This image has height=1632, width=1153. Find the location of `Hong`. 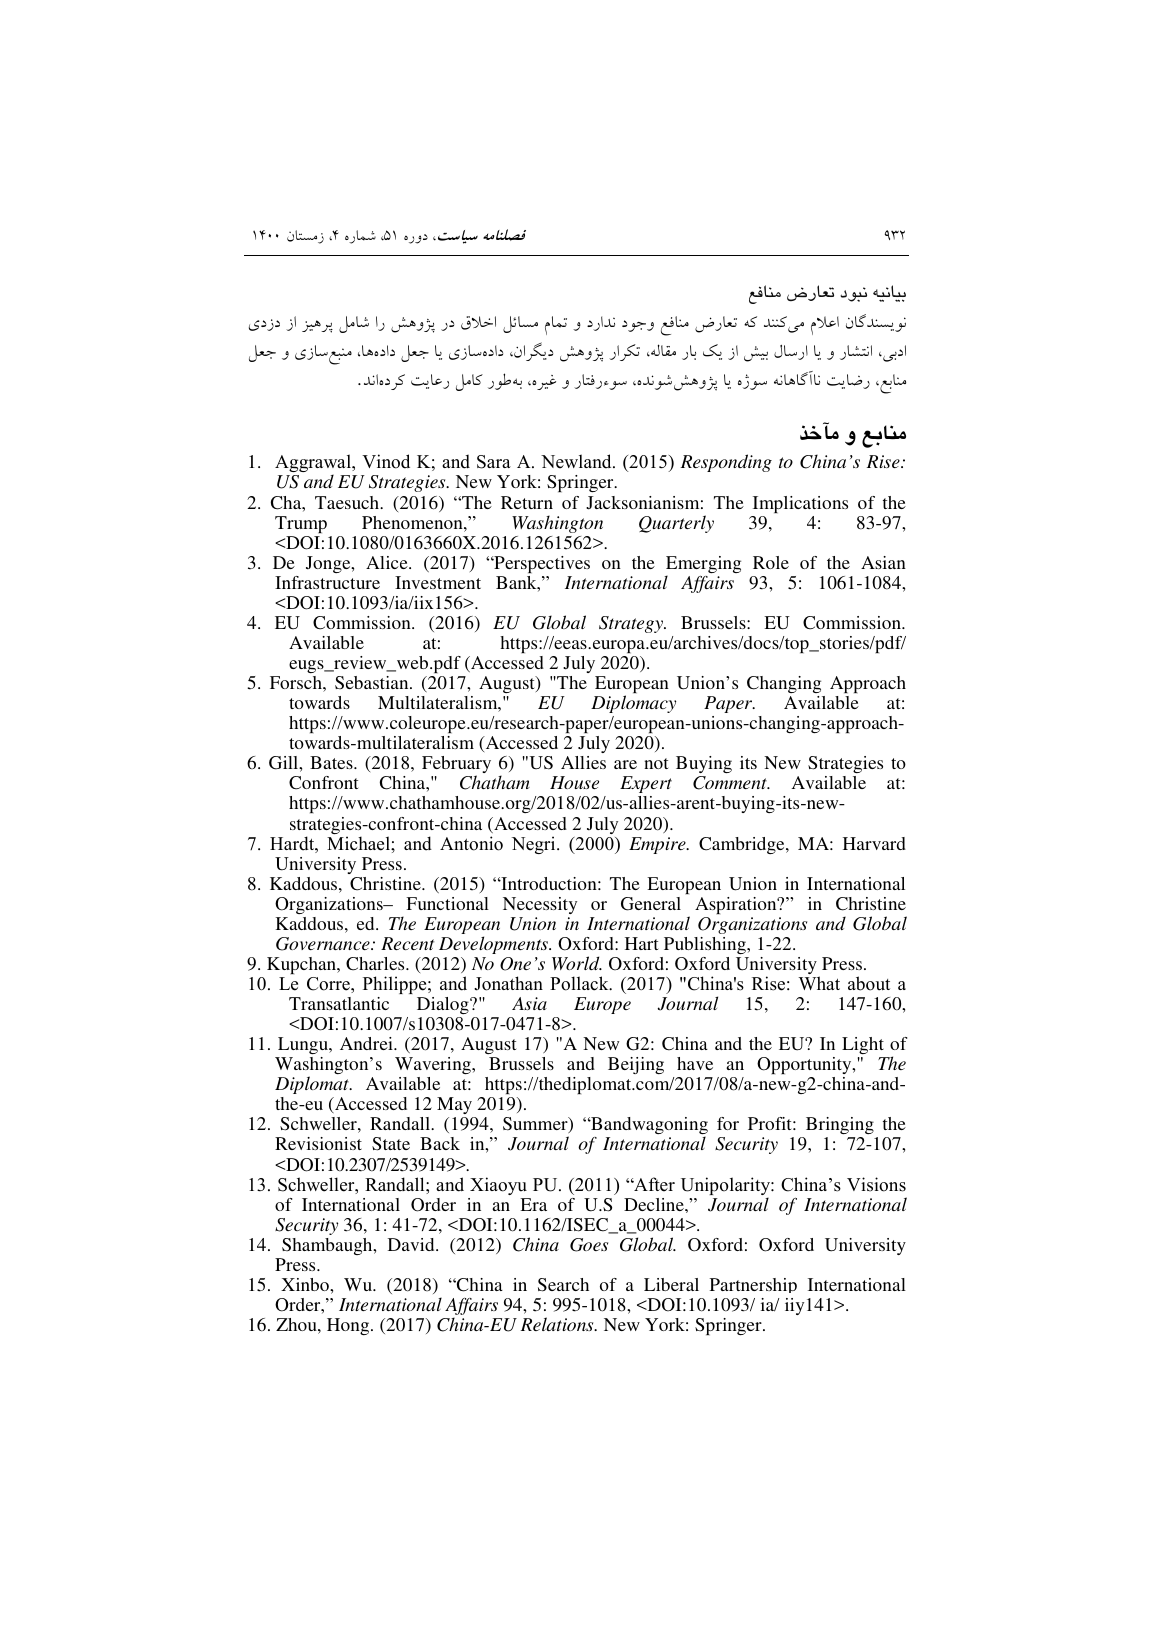

Hong is located at coordinates (349, 1326).
